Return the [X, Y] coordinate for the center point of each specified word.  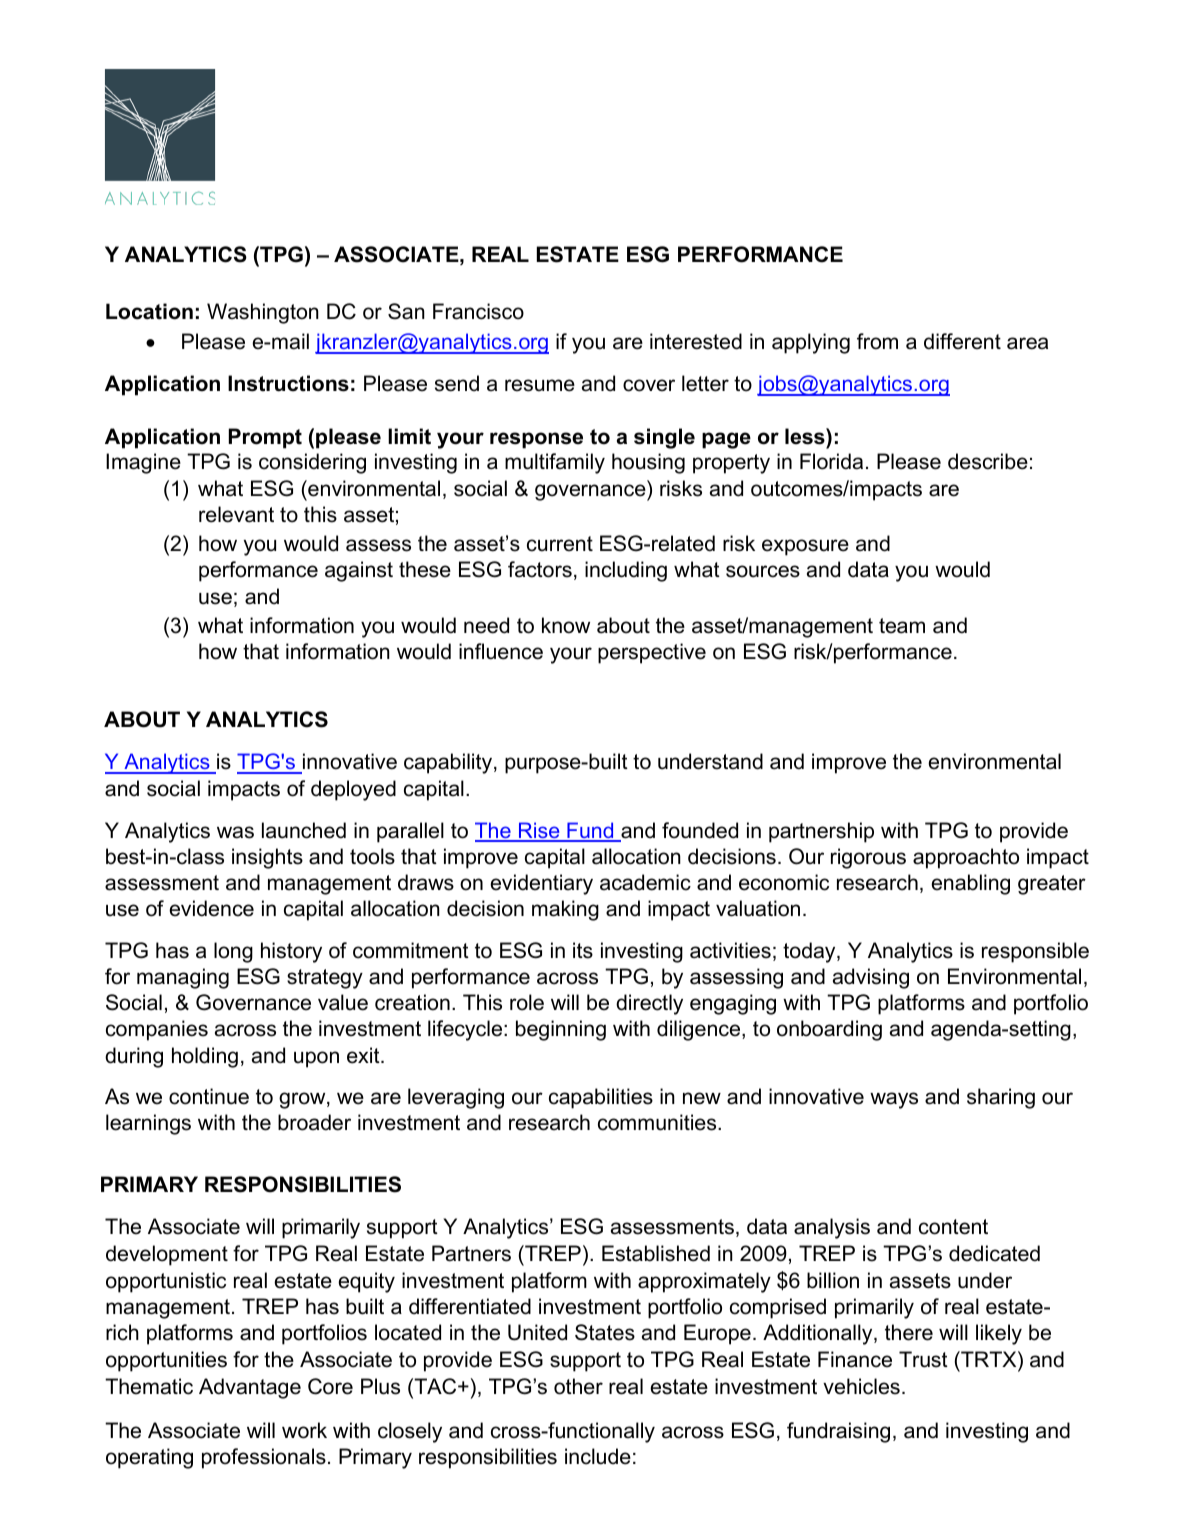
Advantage [250, 1388]
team [902, 626]
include [598, 1456]
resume [540, 385]
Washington [263, 313]
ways [894, 1100]
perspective [652, 653]
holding [205, 1057]
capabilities [601, 1098]
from [877, 341]
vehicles [861, 1386]
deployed [353, 790]
